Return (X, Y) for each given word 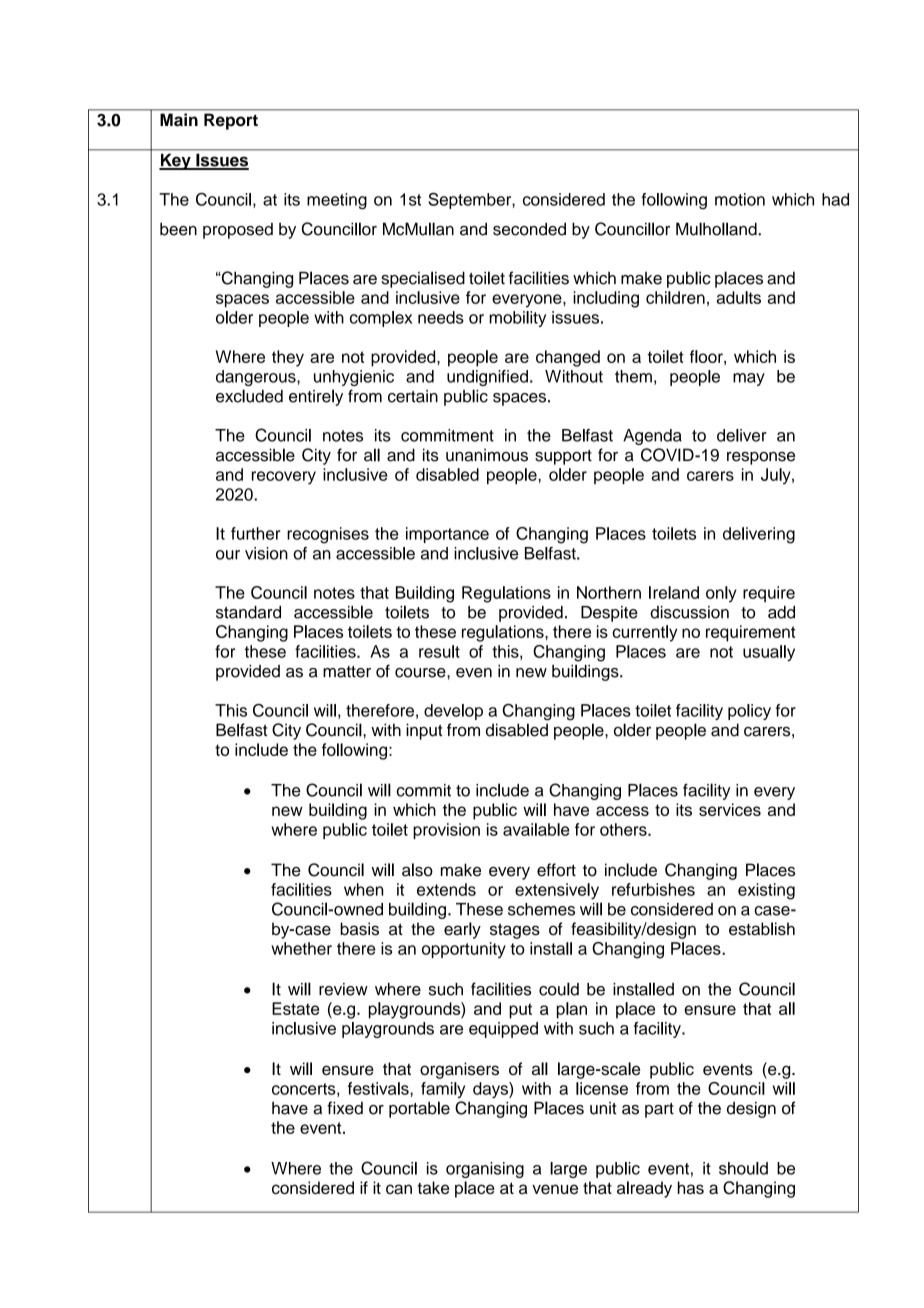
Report (231, 122)
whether (301, 948)
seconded (529, 229)
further (255, 533)
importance (447, 535)
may (749, 379)
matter (347, 672)
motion (740, 199)
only (721, 594)
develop (453, 712)
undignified (487, 378)
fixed (345, 1108)
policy (749, 712)
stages (515, 931)
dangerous (257, 378)
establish (762, 929)
